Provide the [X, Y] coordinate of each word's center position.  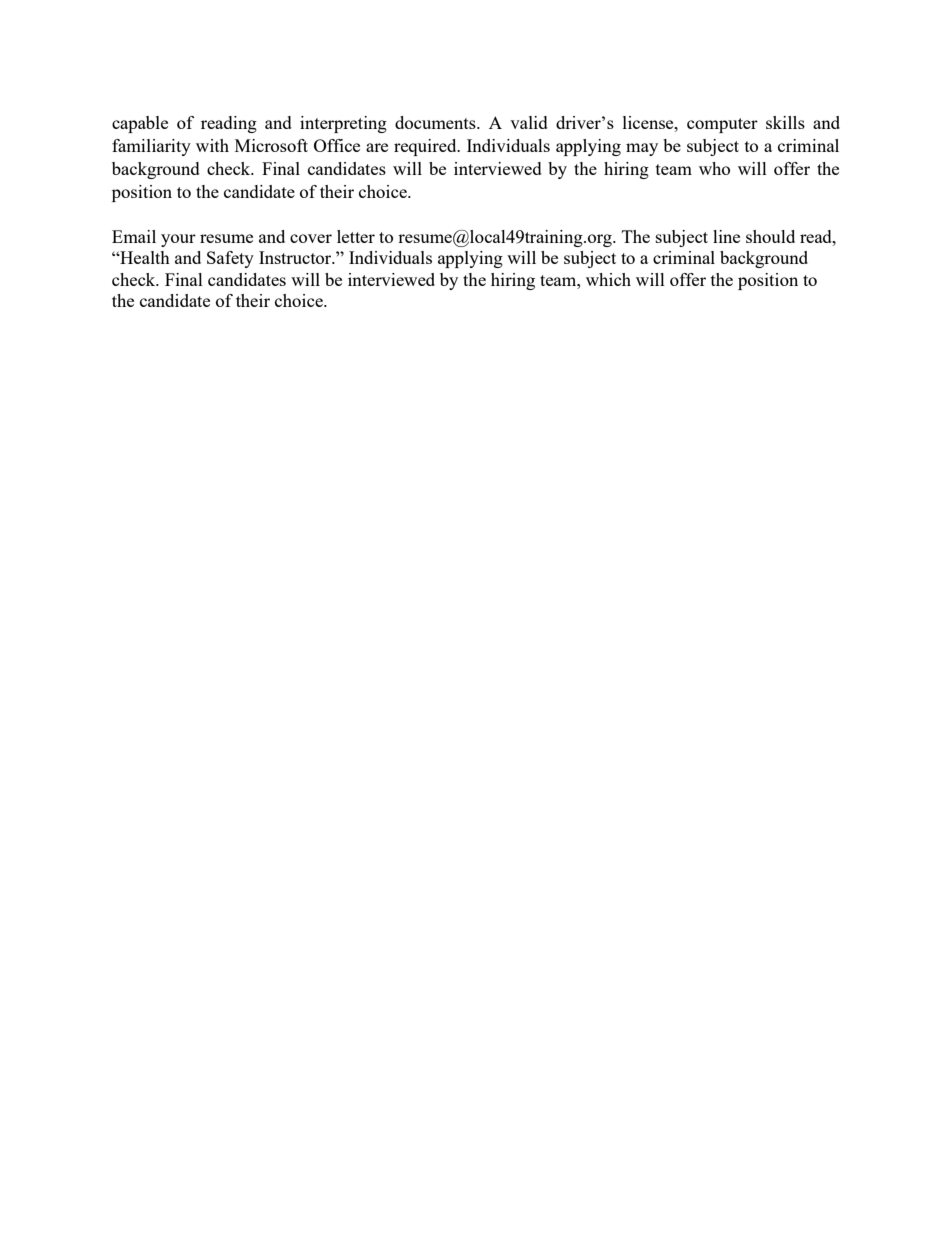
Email [134, 236]
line [726, 236]
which [608, 279]
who [714, 168]
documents [436, 122]
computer [722, 125]
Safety [230, 259]
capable [140, 124]
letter [356, 236]
